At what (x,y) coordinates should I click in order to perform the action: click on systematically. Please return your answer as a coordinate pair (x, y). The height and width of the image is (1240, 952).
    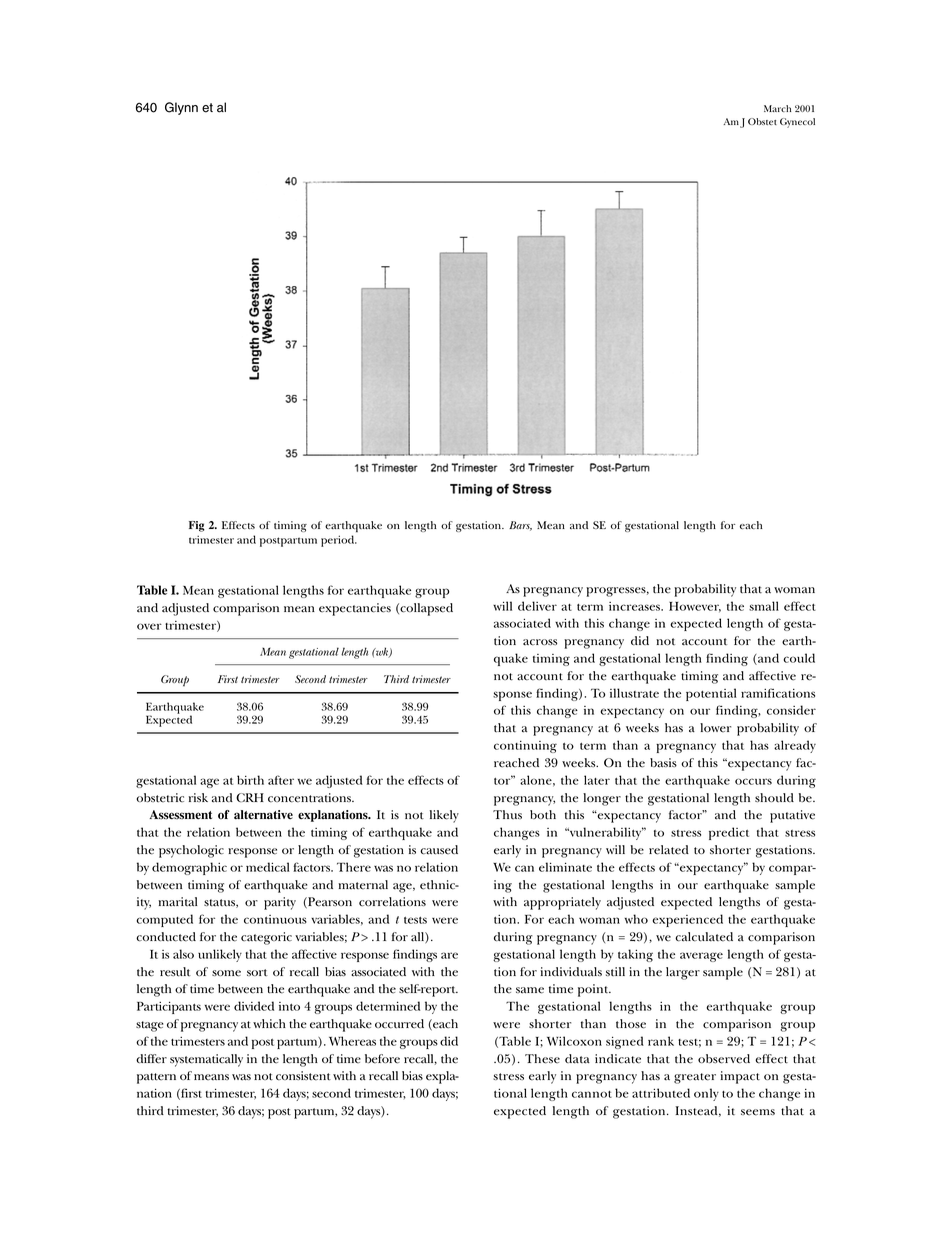
    Looking at the image, I should click on (206, 1060).
